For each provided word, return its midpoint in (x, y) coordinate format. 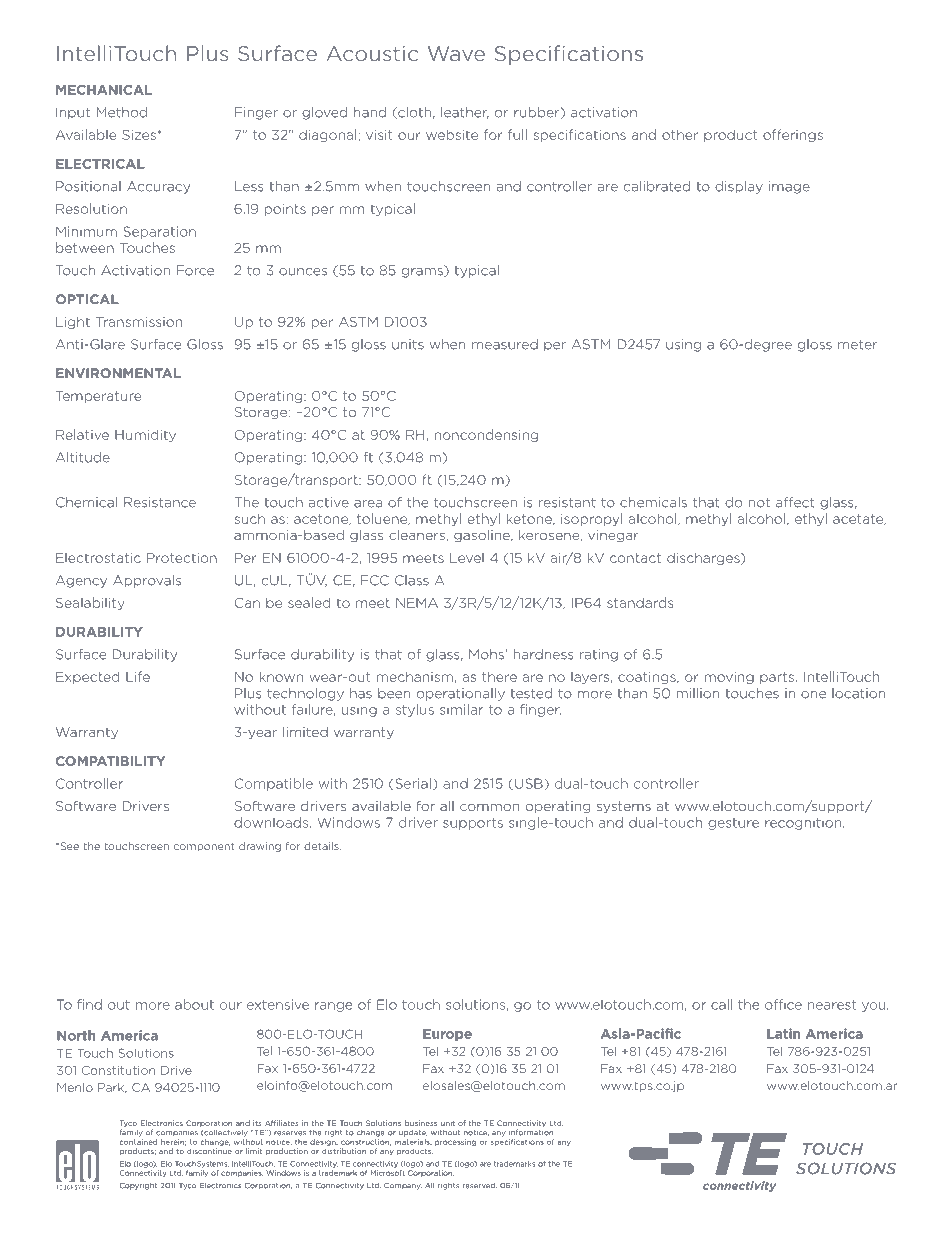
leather (465, 113)
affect (795, 502)
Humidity (145, 435)
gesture (733, 824)
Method (122, 112)
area (368, 504)
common (489, 807)
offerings (793, 135)
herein (173, 1142)
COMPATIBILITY (110, 761)
